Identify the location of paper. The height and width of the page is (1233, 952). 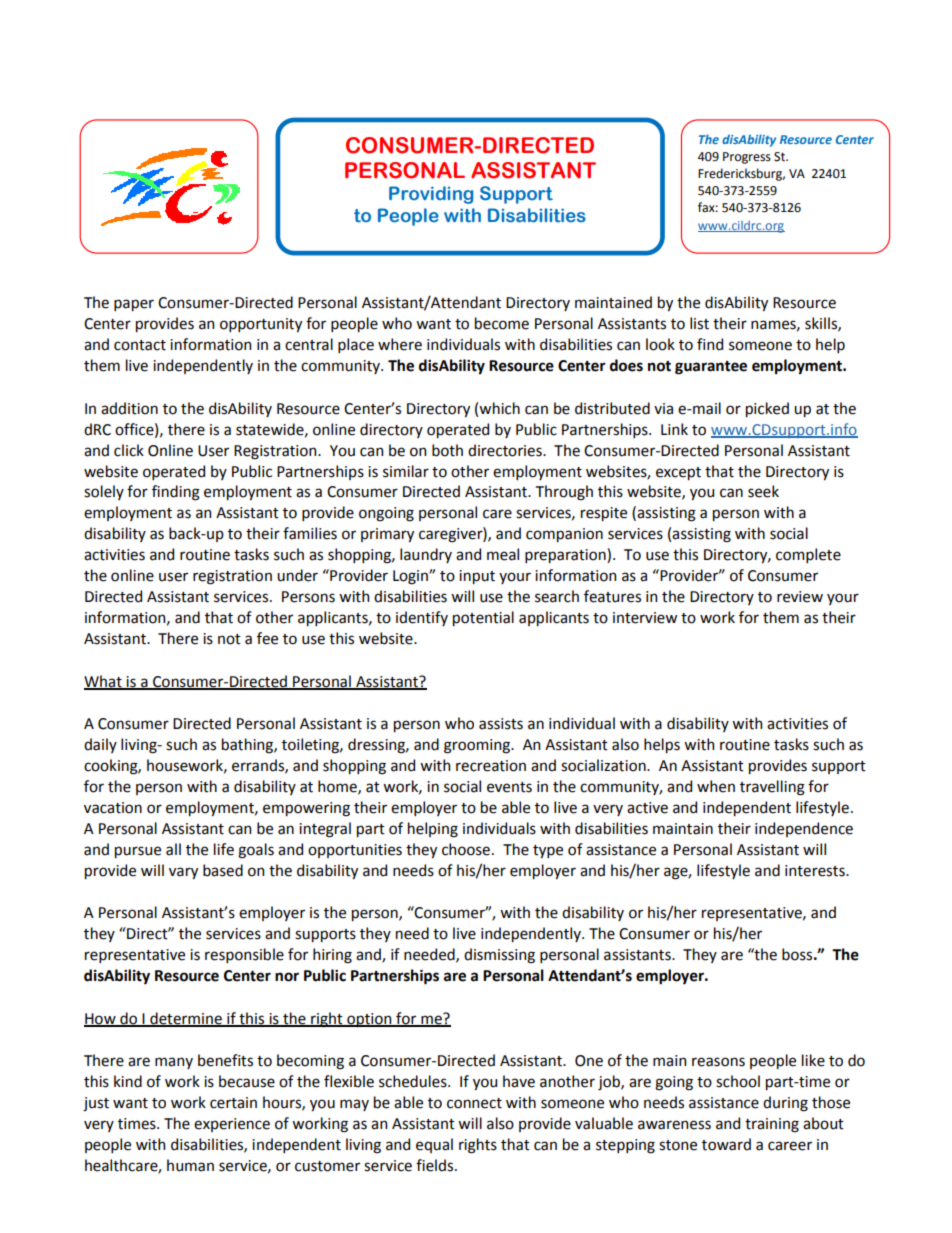
(134, 305).
